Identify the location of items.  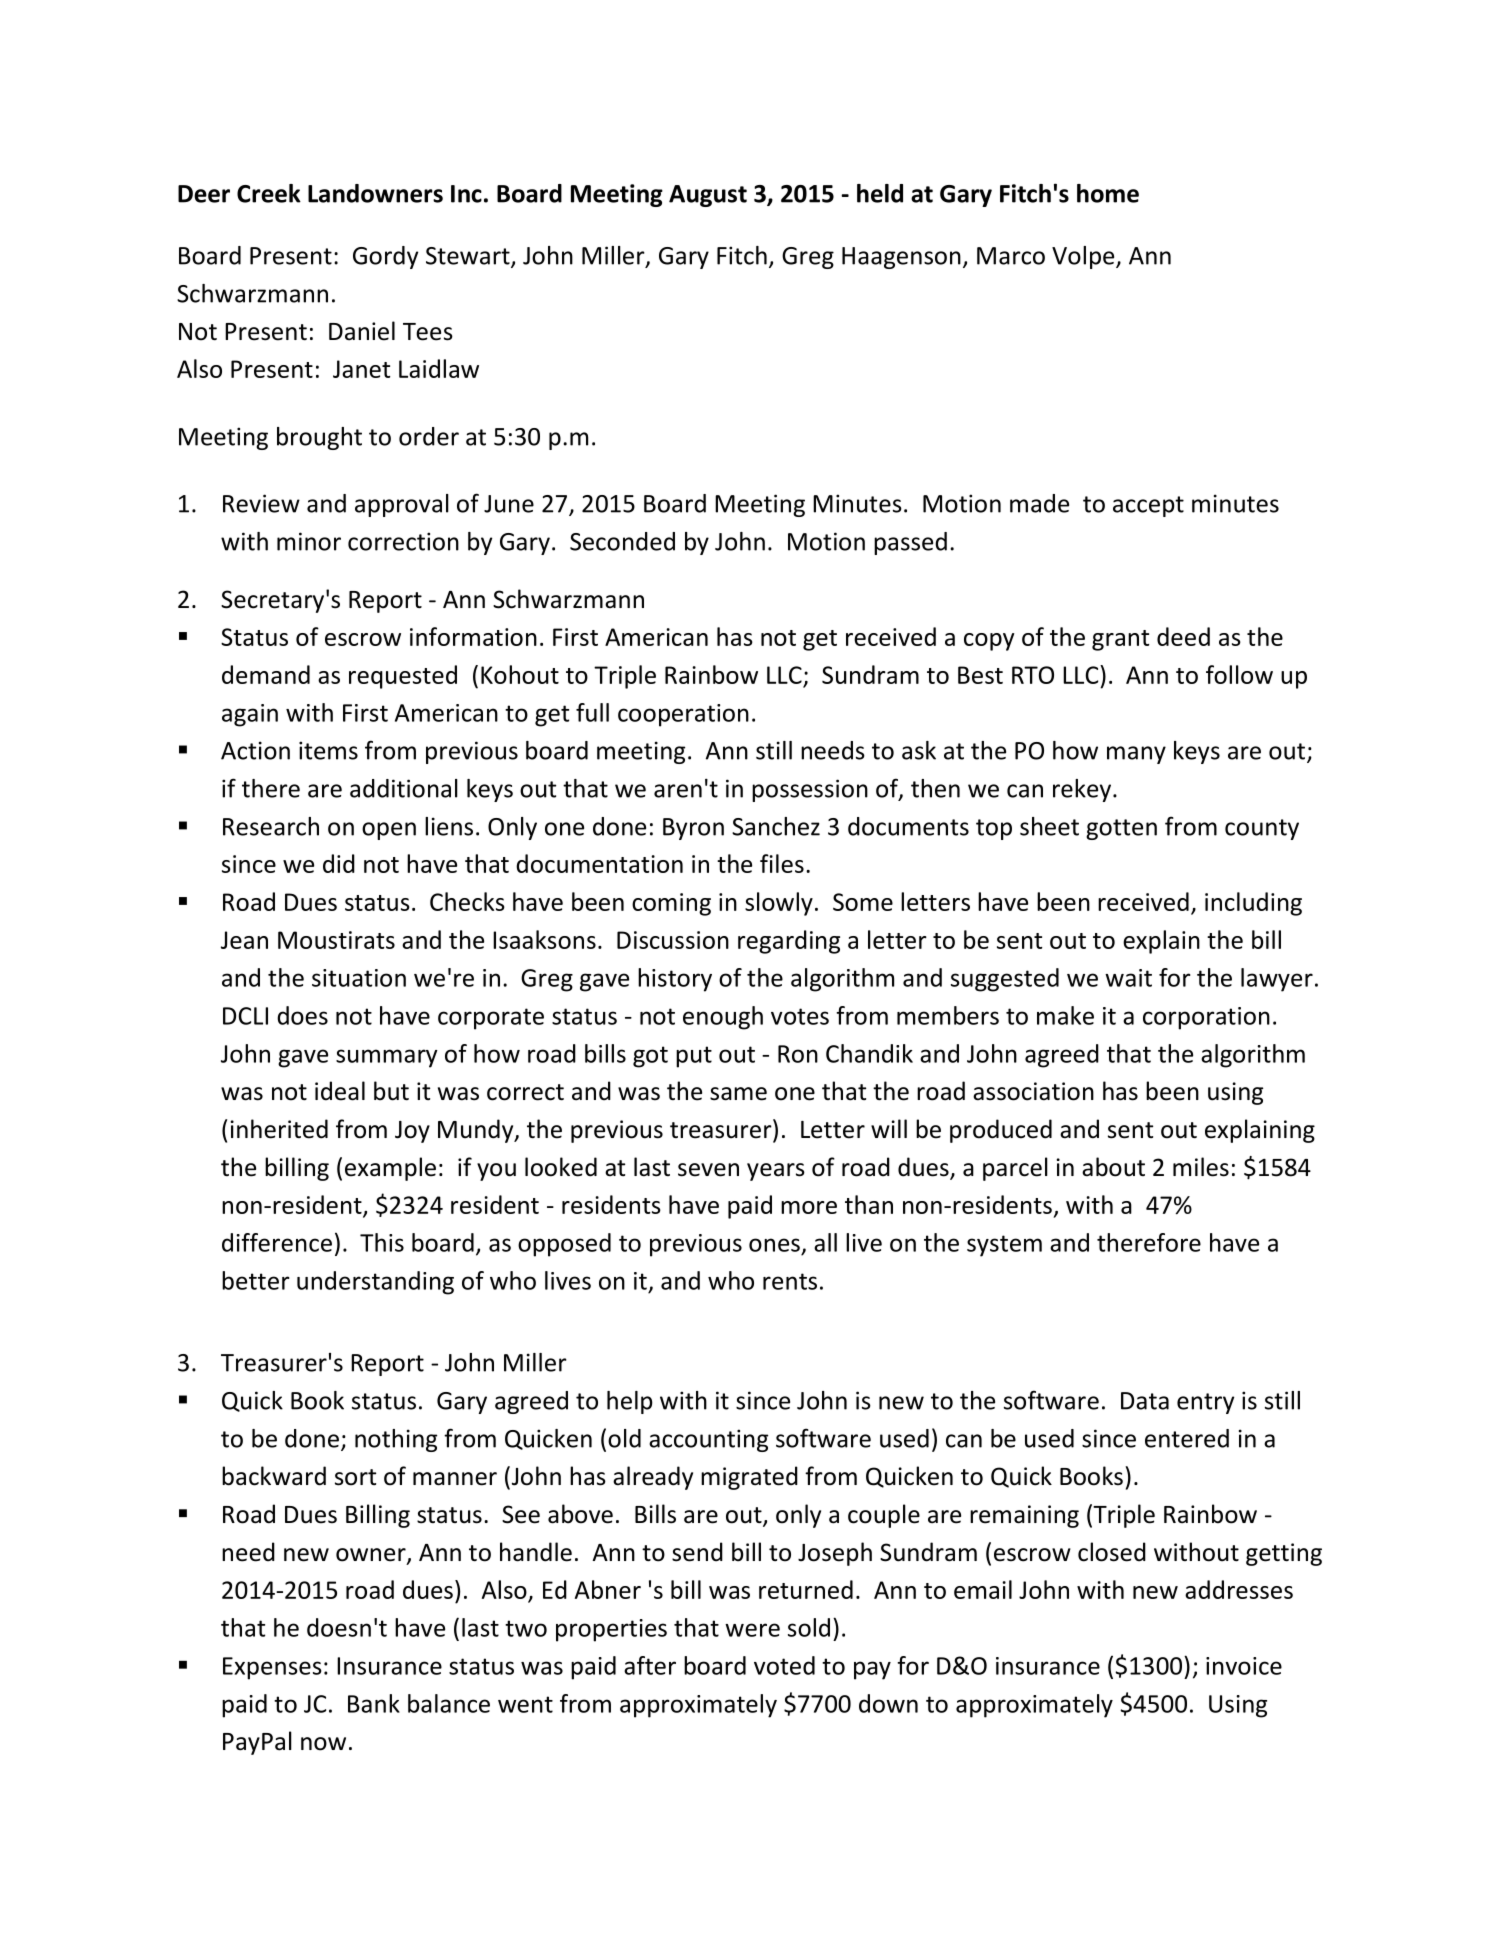
(328, 750).
